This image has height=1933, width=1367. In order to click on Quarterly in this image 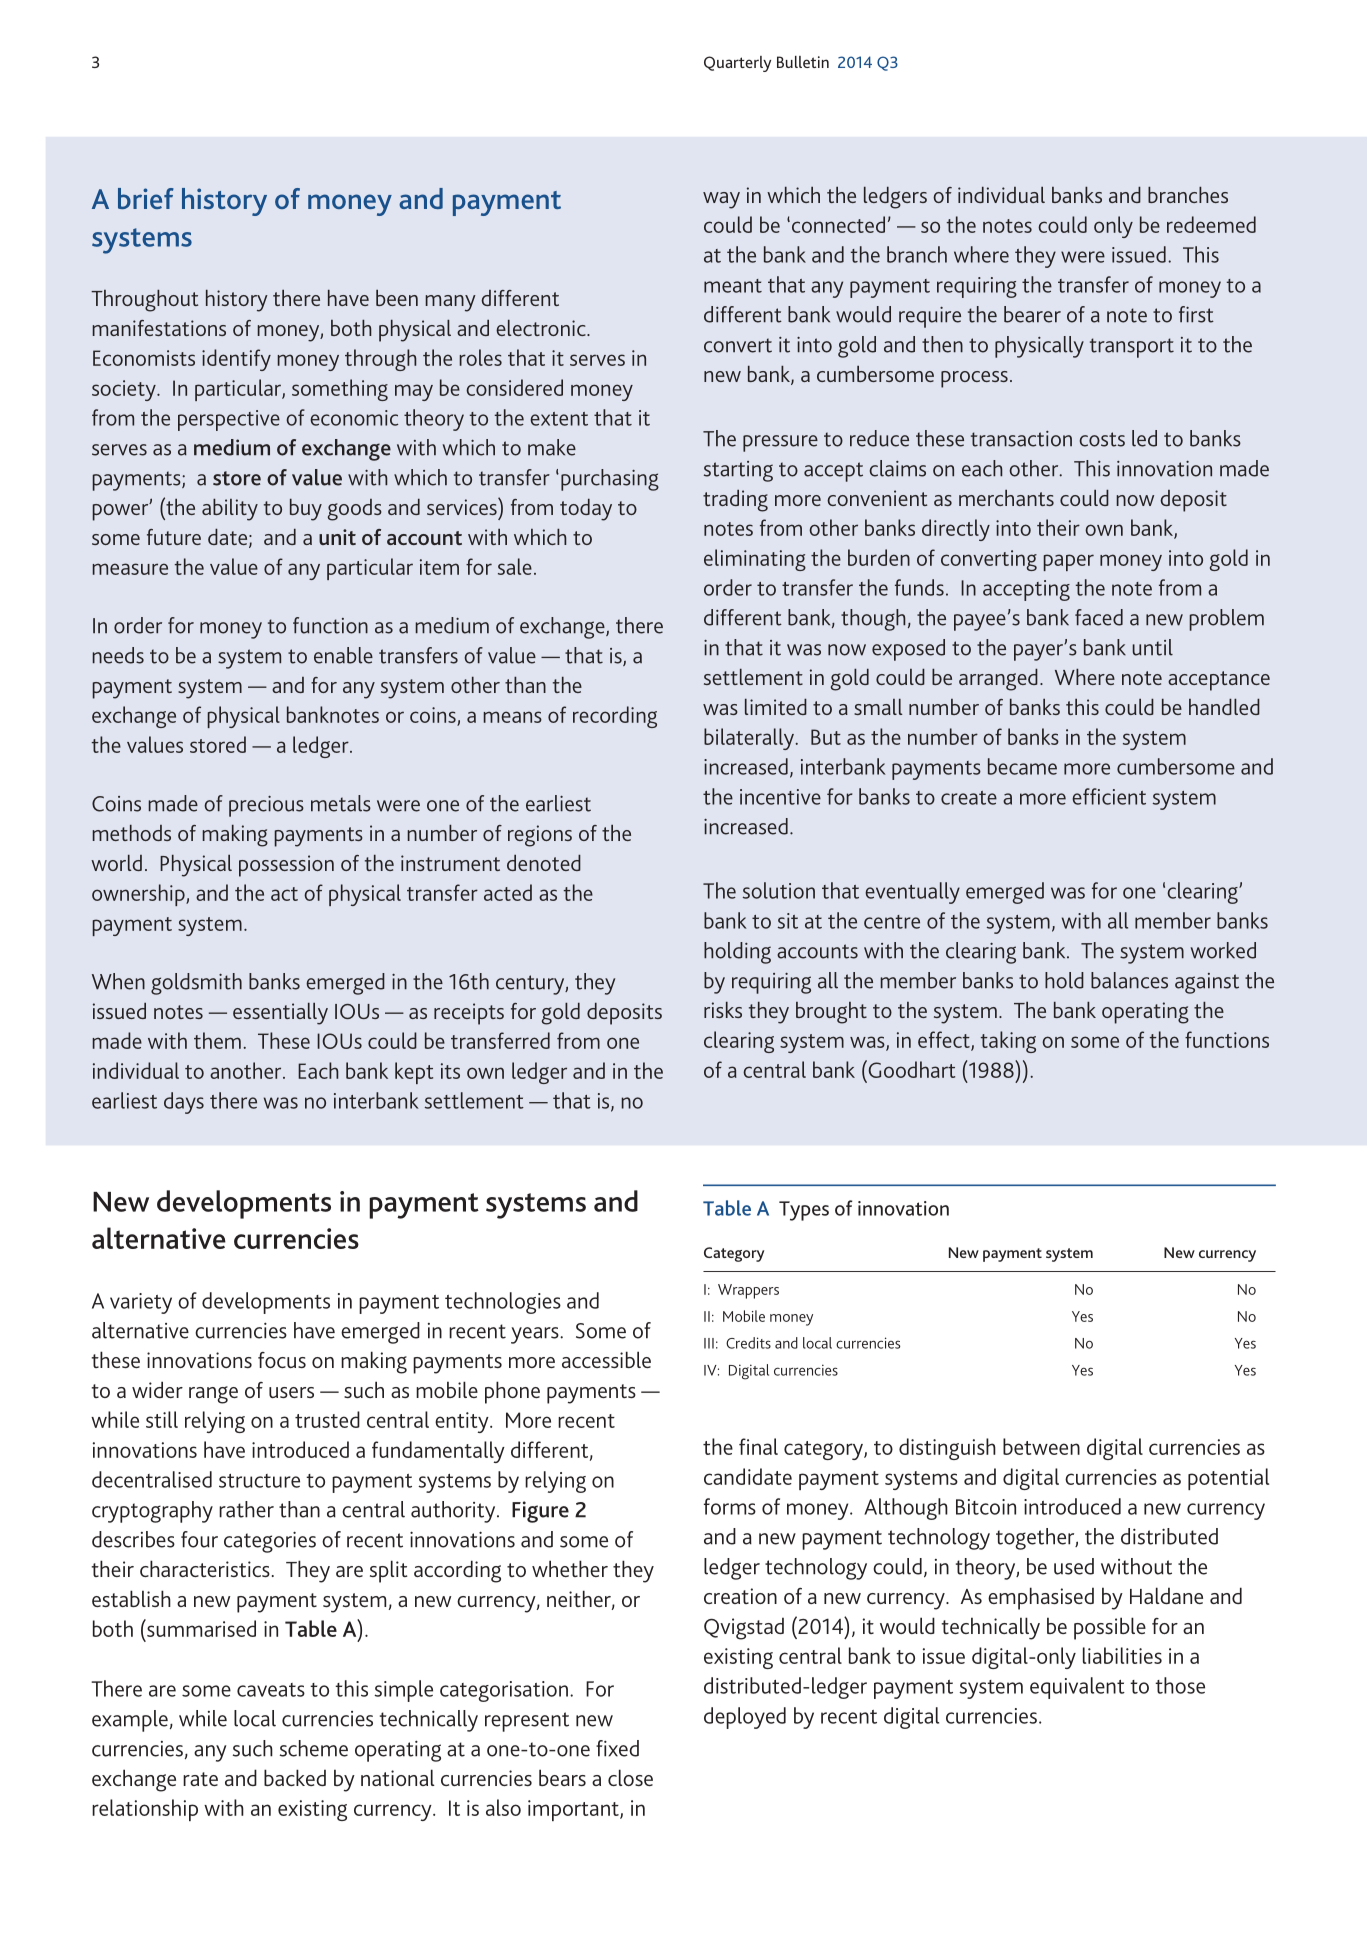, I will do `click(737, 64)`.
